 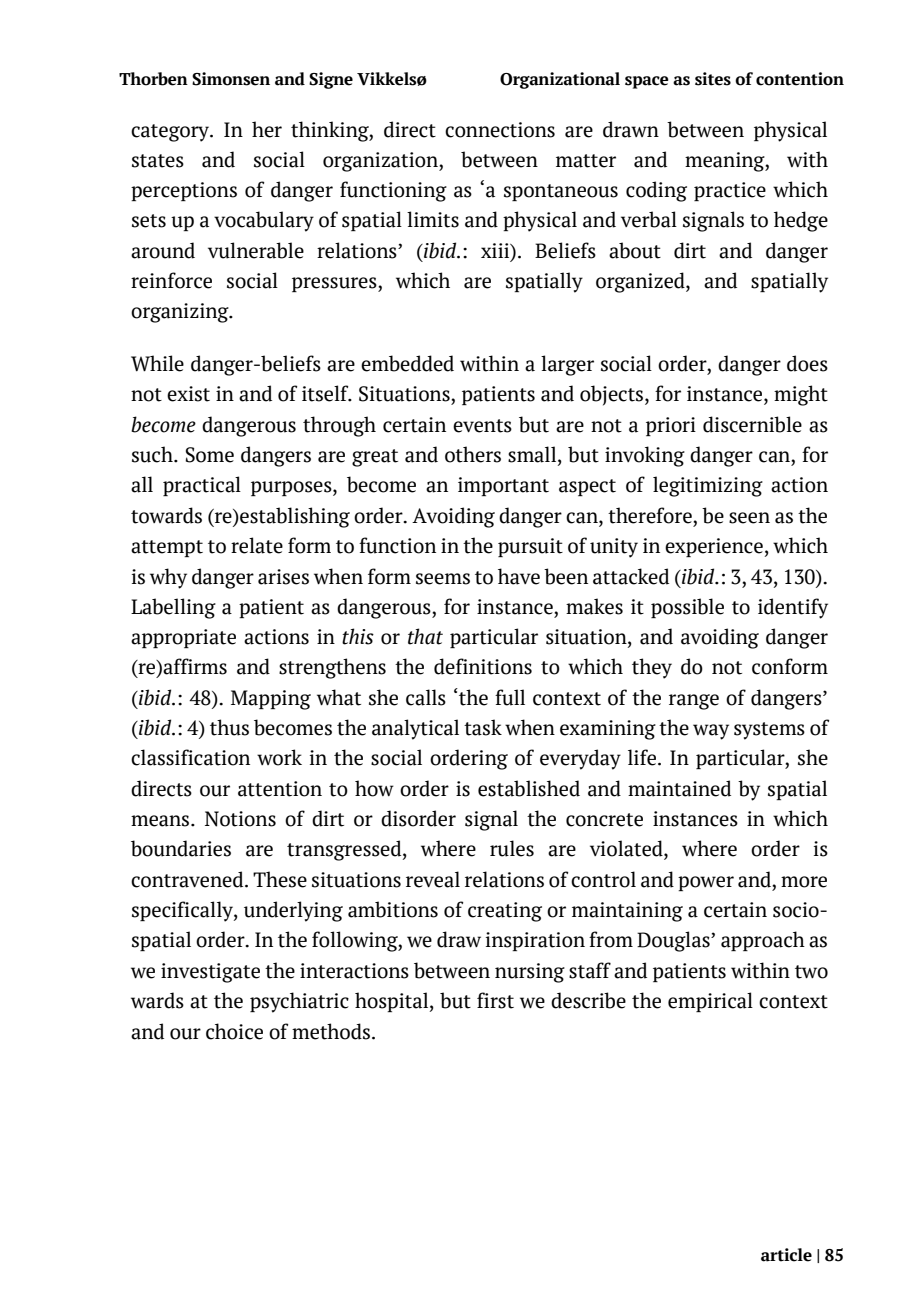 I want to click on important, so click(x=503, y=486).
